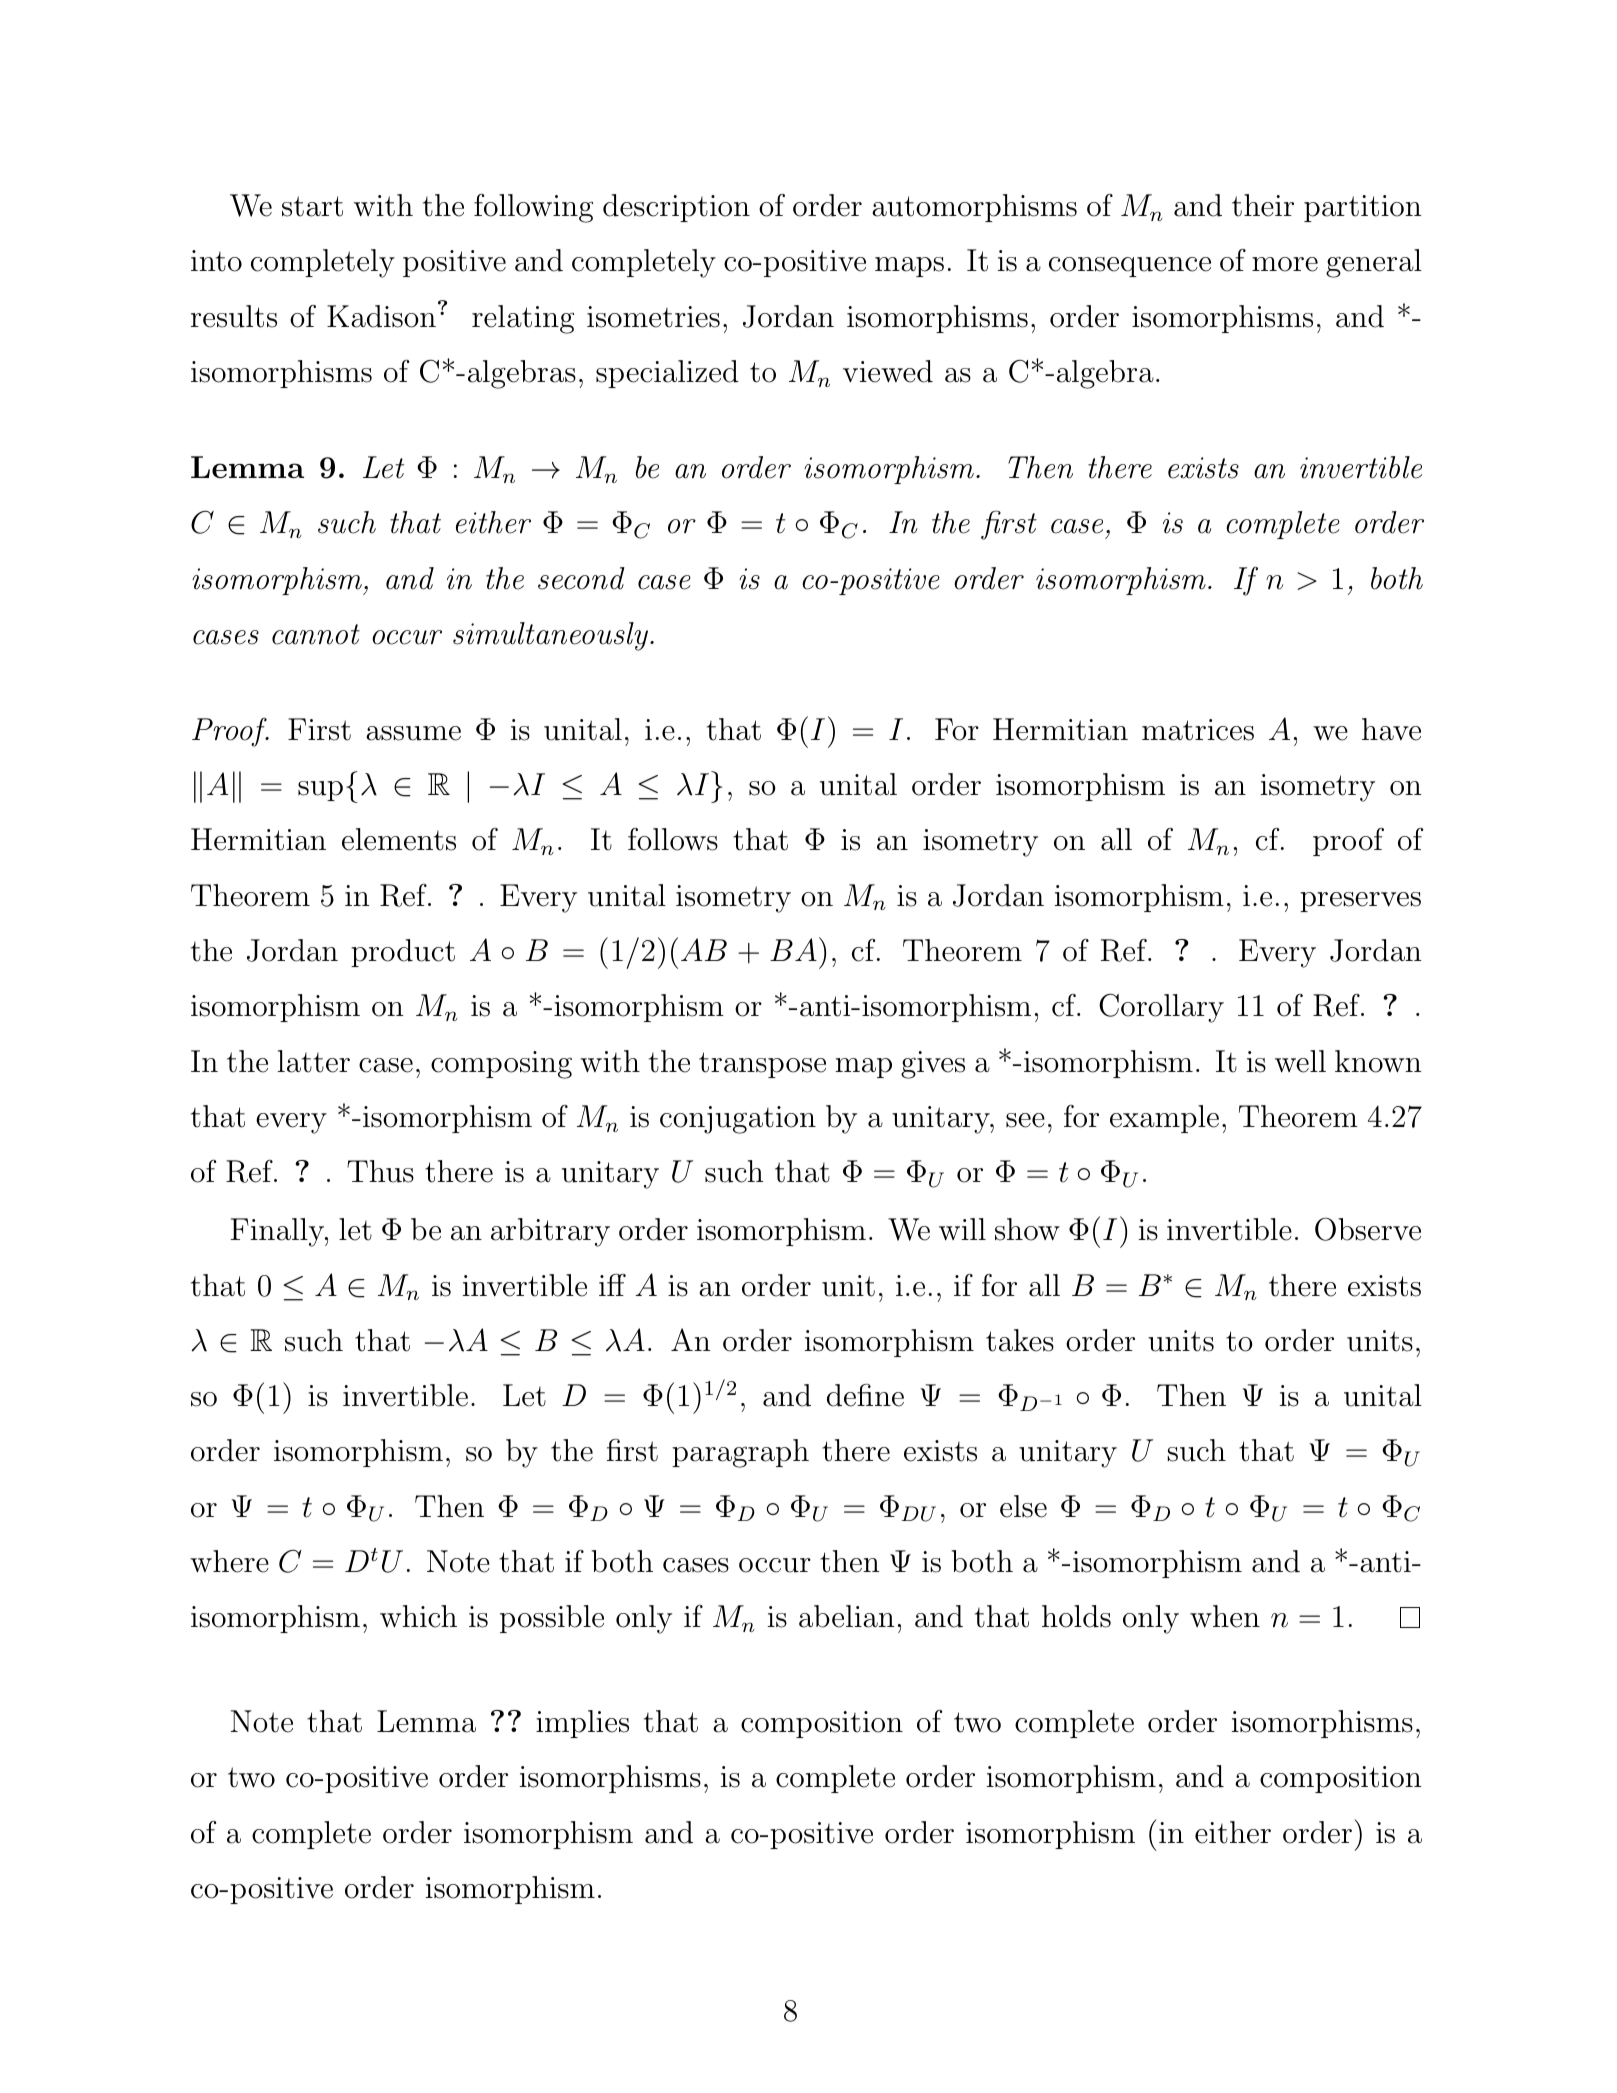 This document has height=2093, width=1617. Describe the element at coordinates (762, 1065) in the document. I see `transpose` at that location.
